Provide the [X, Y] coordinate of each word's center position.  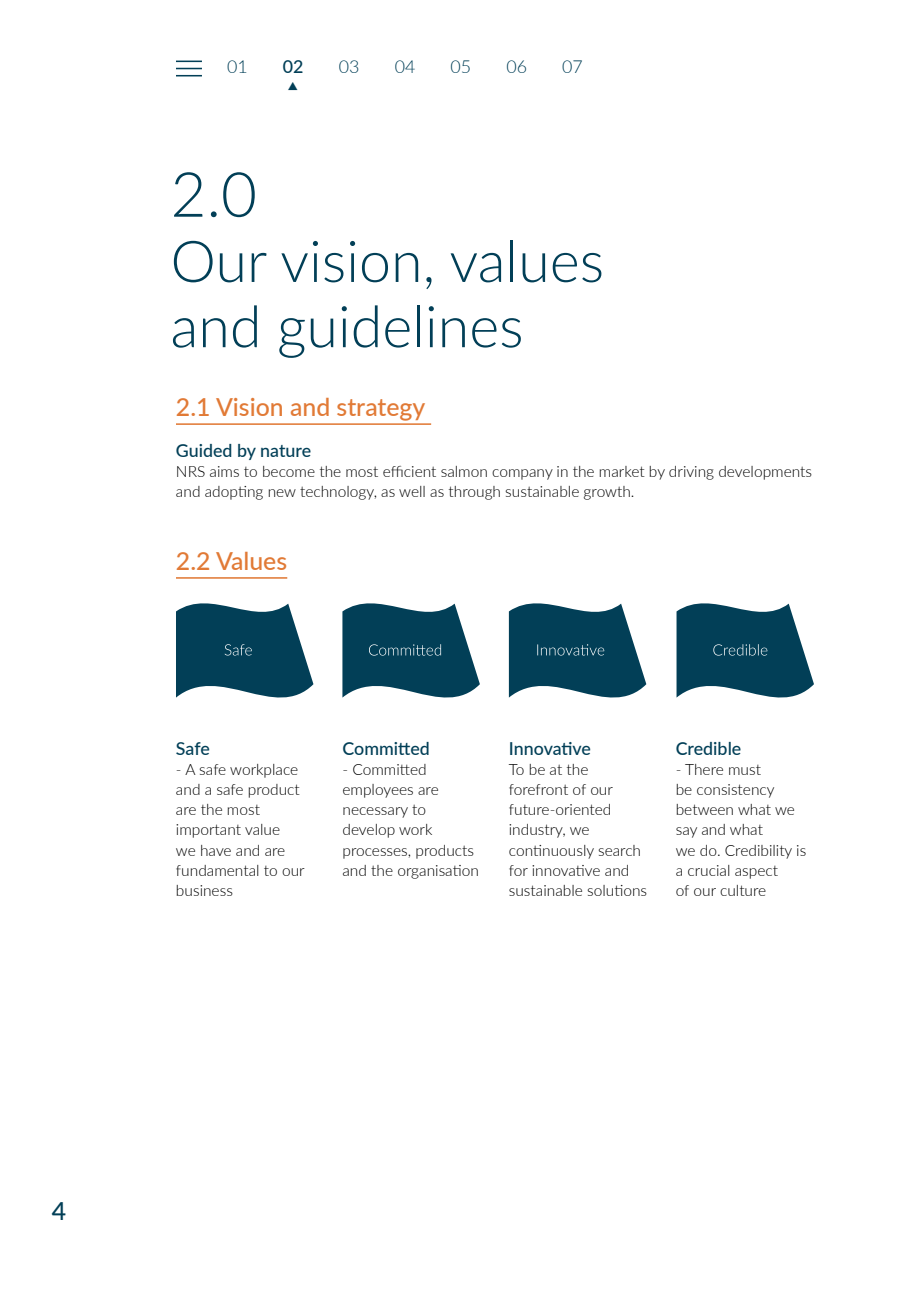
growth [608, 493]
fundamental [217, 870]
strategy [381, 409]
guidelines [400, 331]
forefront [538, 789]
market [622, 471]
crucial [709, 870]
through [474, 493]
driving [691, 473]
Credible [708, 748]
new [282, 493]
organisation [438, 872]
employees [378, 791]
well [412, 491]
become [289, 471]
